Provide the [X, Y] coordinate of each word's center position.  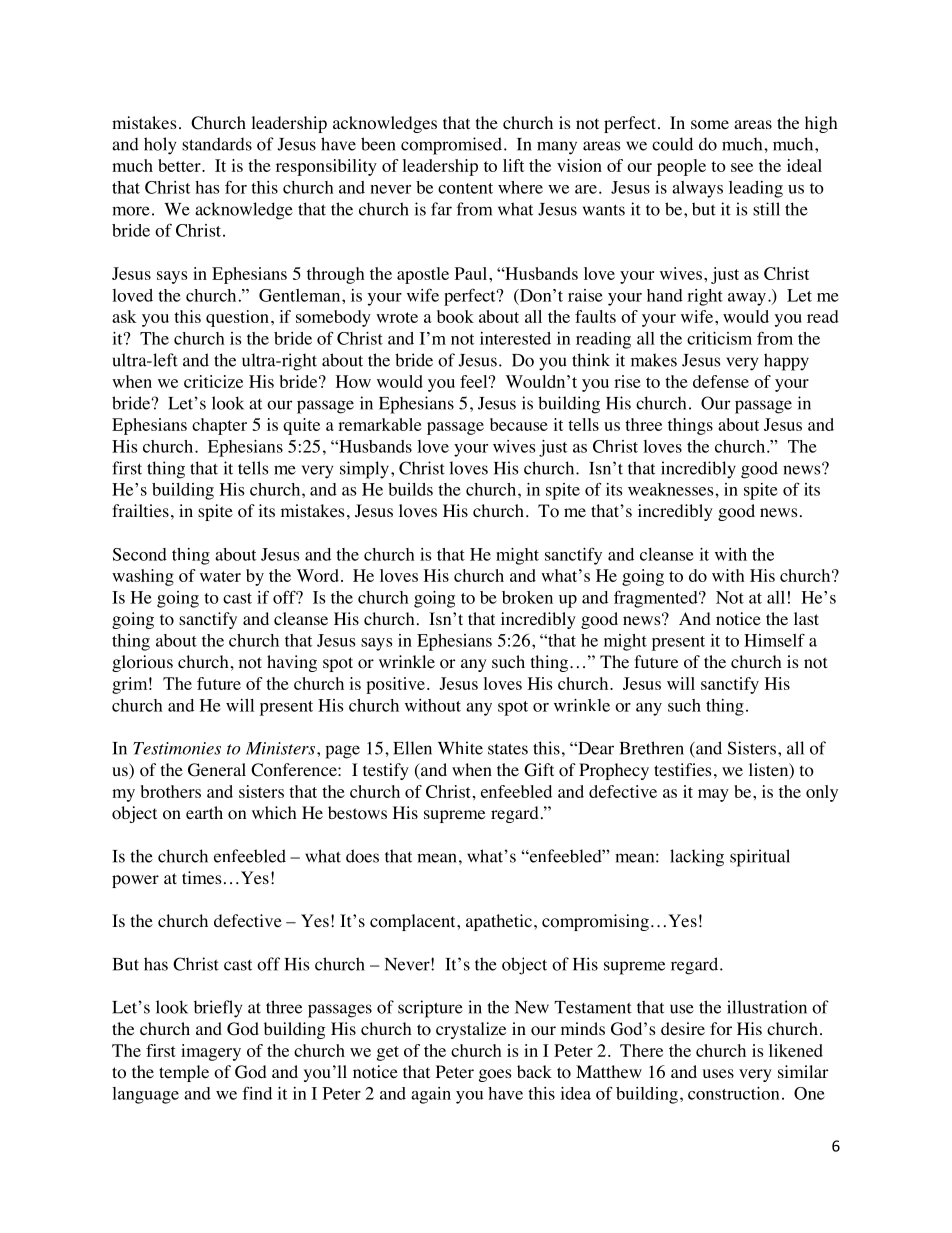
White [460, 748]
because [519, 424]
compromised [451, 146]
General [217, 770]
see [742, 167]
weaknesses [672, 489]
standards [217, 144]
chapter [219, 426]
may [713, 795]
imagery [211, 1052]
